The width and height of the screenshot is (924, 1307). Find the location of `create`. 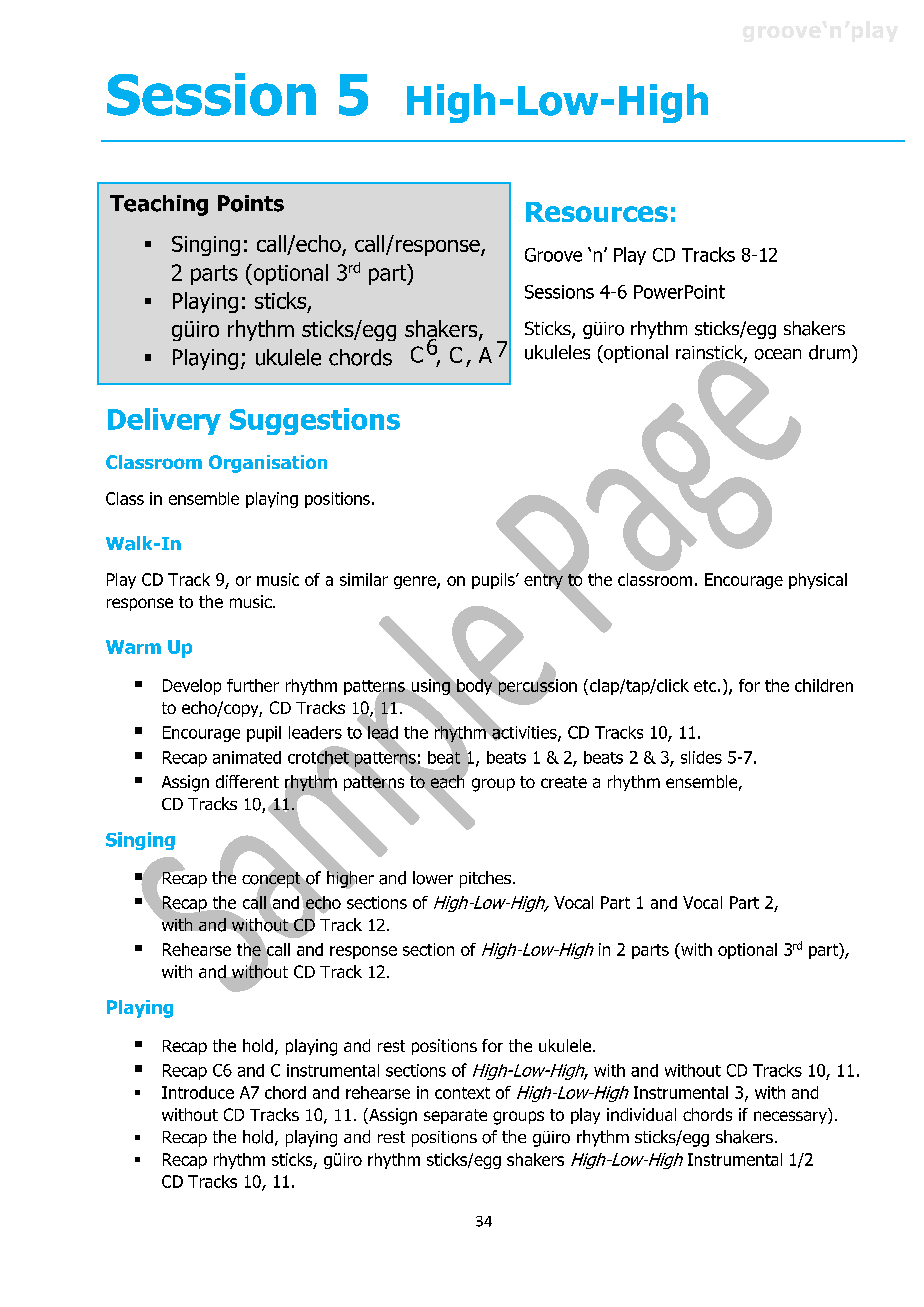

create is located at coordinates (564, 782).
